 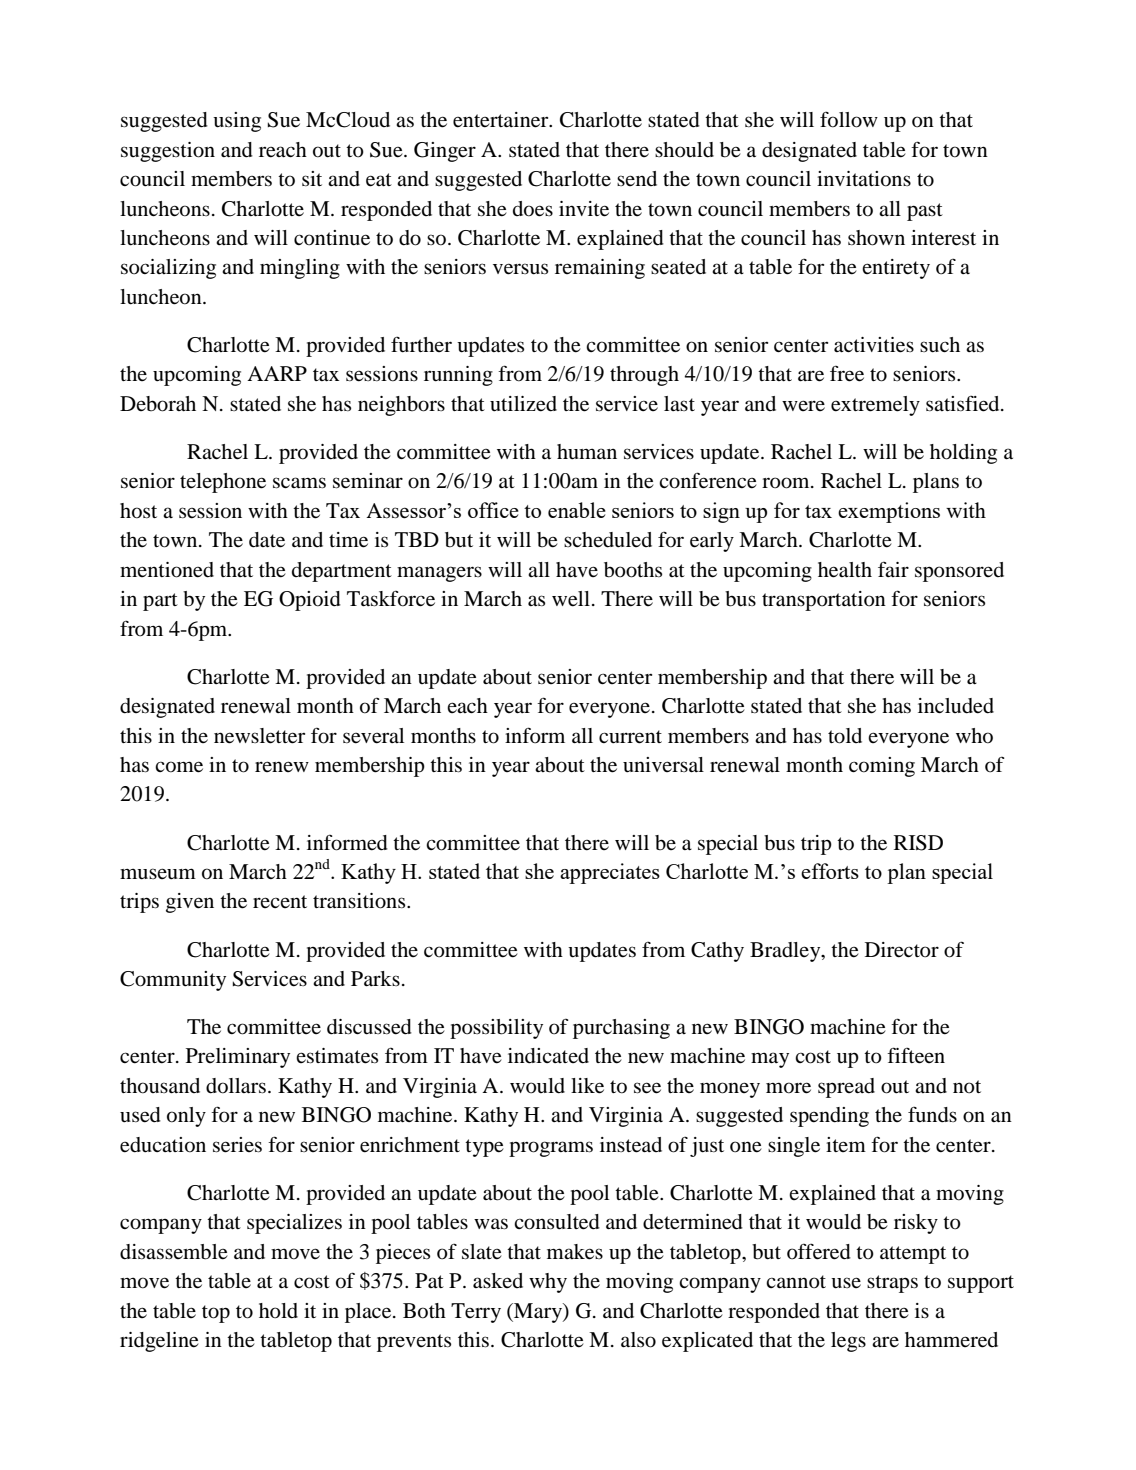 I want to click on invitations, so click(x=864, y=179).
